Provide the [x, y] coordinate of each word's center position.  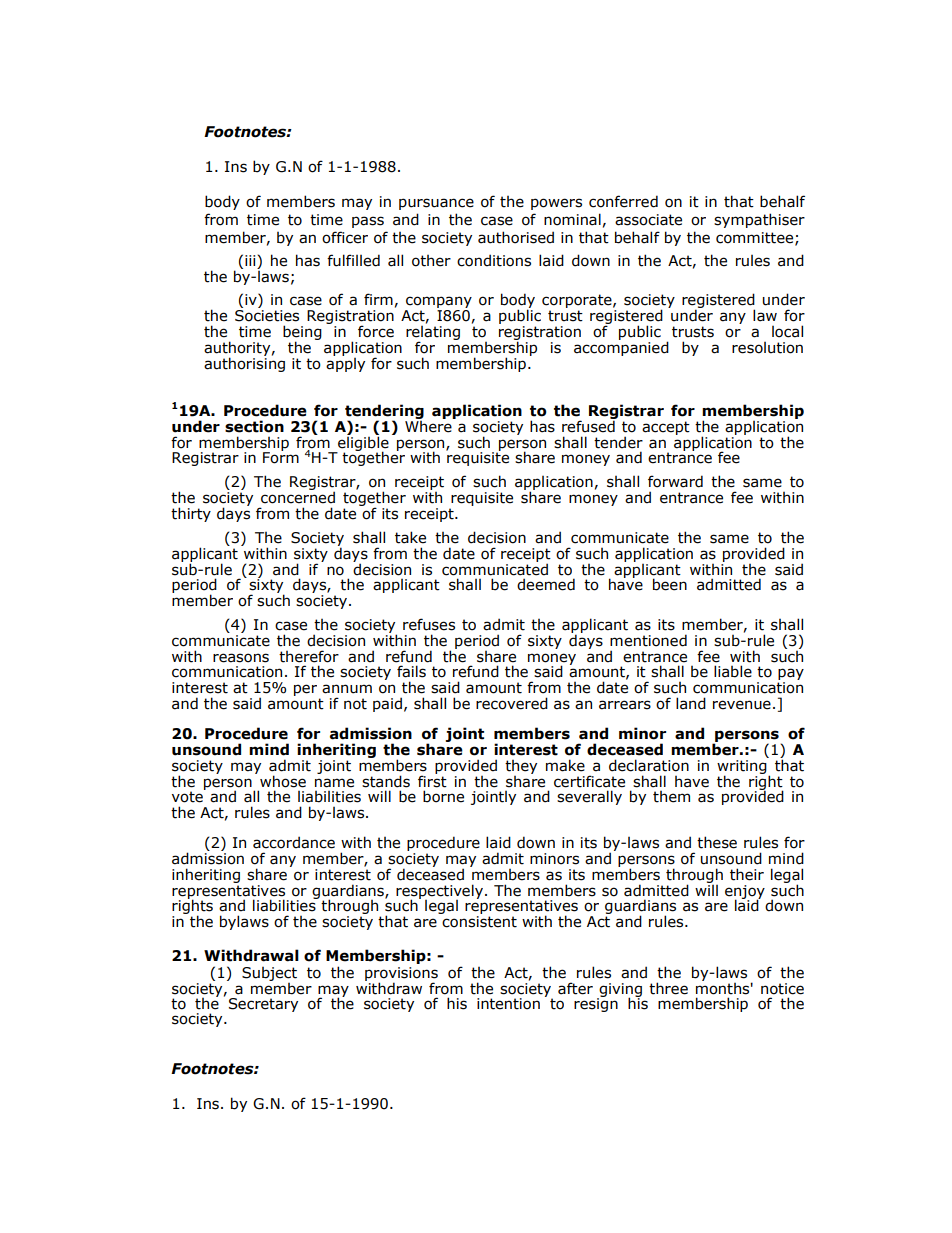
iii [251, 262]
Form [281, 457]
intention [508, 1004]
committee [756, 238]
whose [283, 781]
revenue [742, 705]
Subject [269, 975]
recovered [512, 703]
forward [675, 481]
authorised [516, 237]
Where [429, 425]
